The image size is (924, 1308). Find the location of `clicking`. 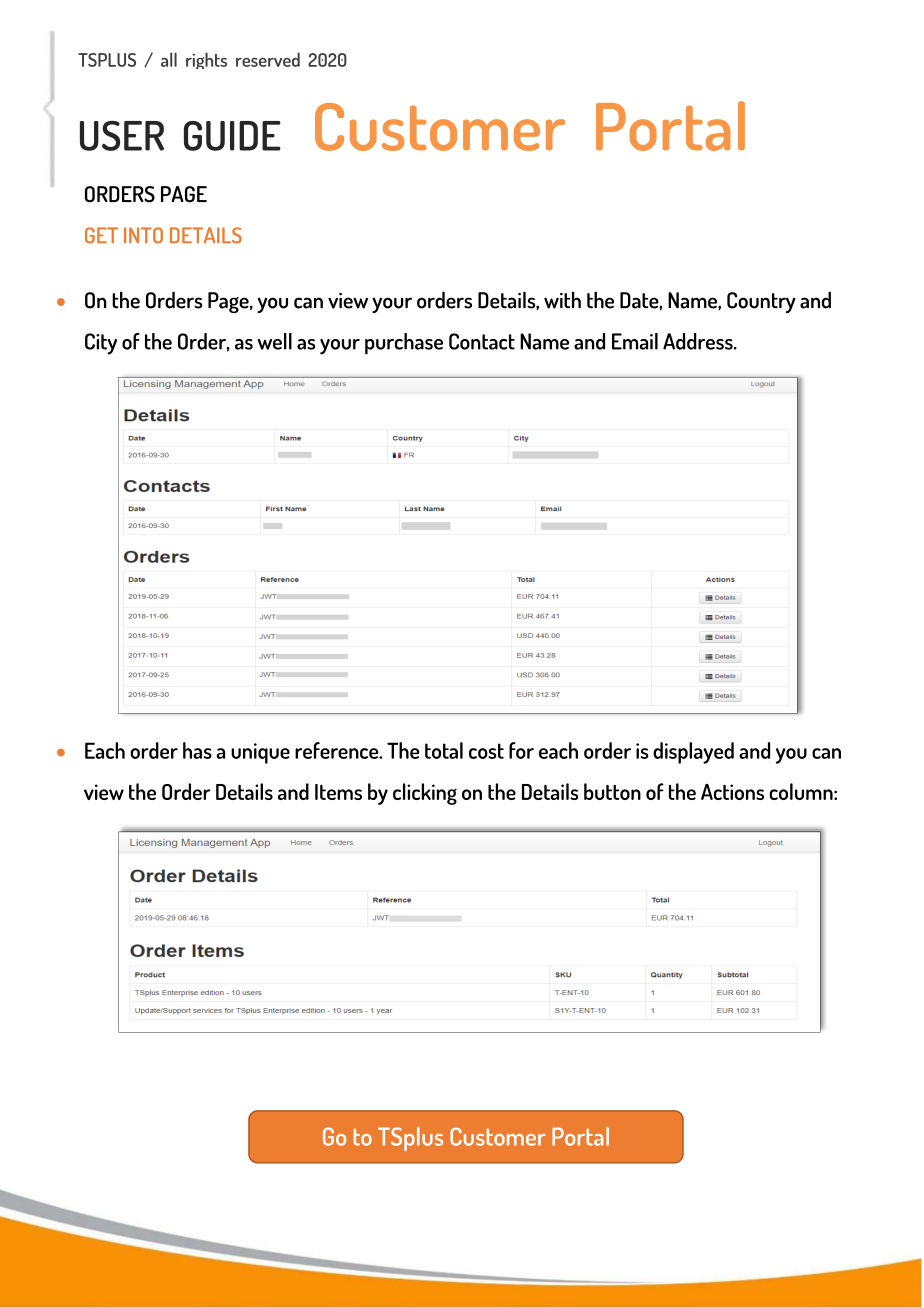

clicking is located at coordinates (425, 794).
